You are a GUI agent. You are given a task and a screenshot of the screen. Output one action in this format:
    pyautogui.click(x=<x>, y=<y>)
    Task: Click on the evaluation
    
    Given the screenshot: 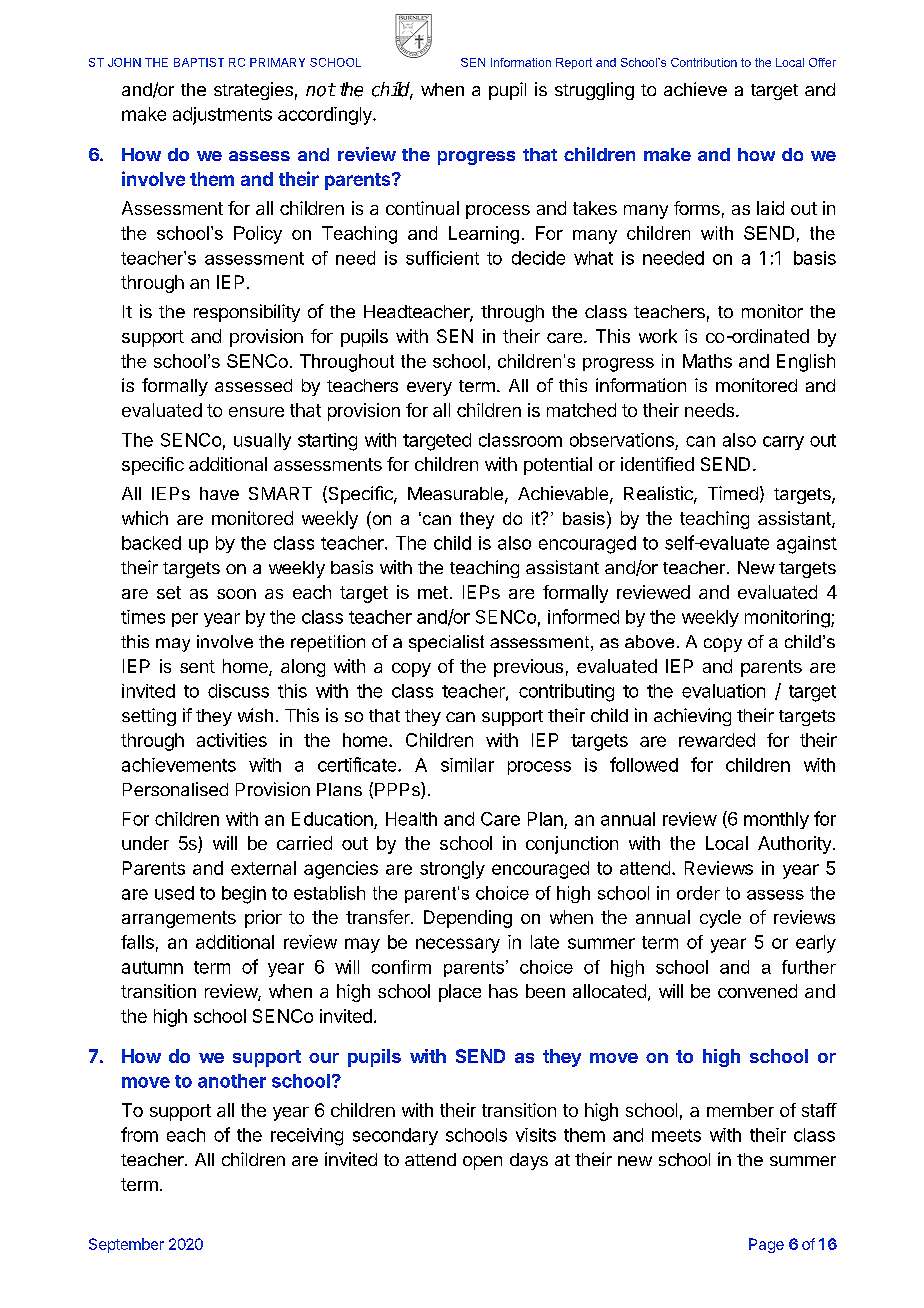 What is the action you would take?
    pyautogui.click(x=723, y=691)
